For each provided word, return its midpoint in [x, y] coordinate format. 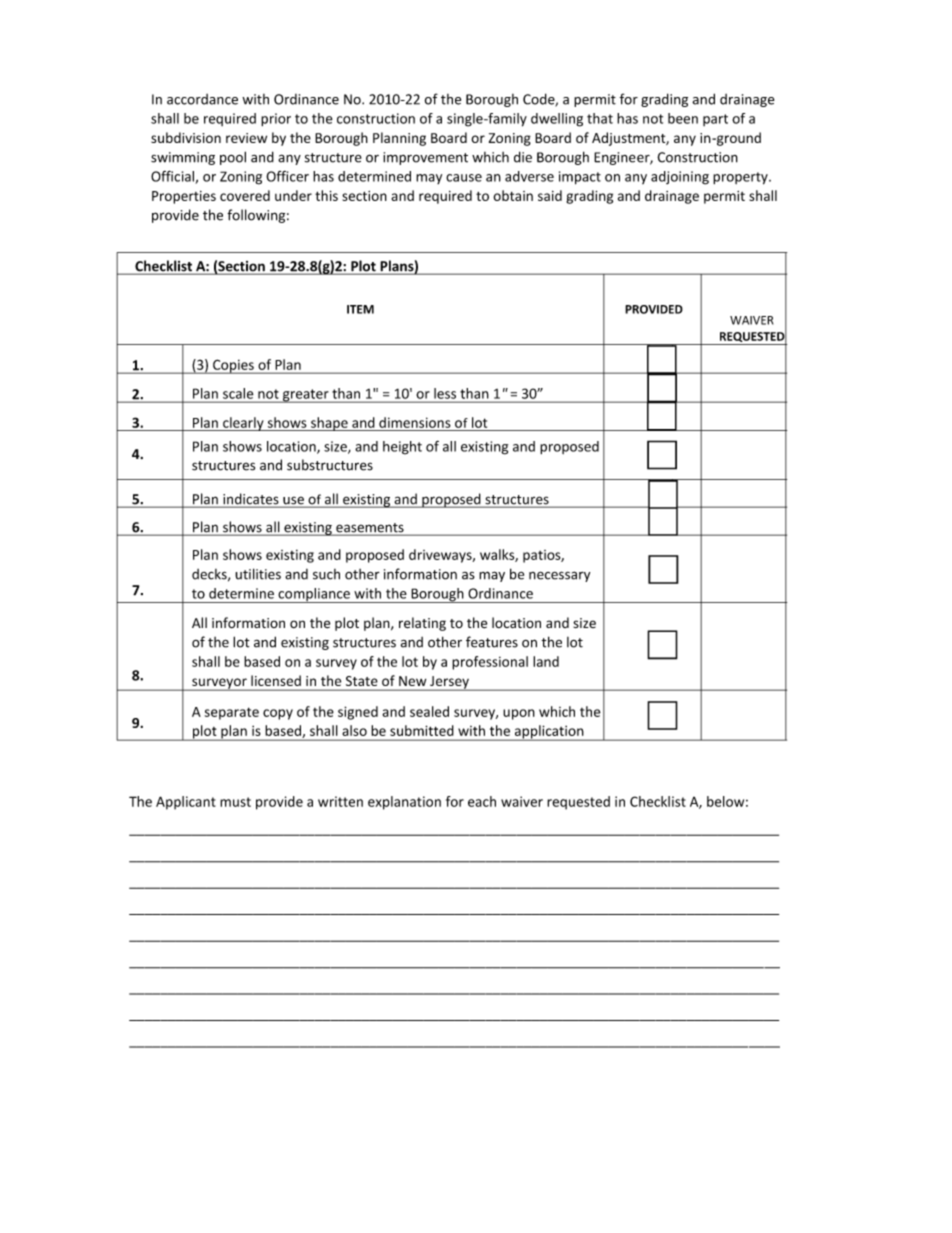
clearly [243, 424]
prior [276, 119]
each [482, 801]
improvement [425, 158]
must [235, 802]
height [402, 448]
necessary [559, 576]
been [683, 118]
